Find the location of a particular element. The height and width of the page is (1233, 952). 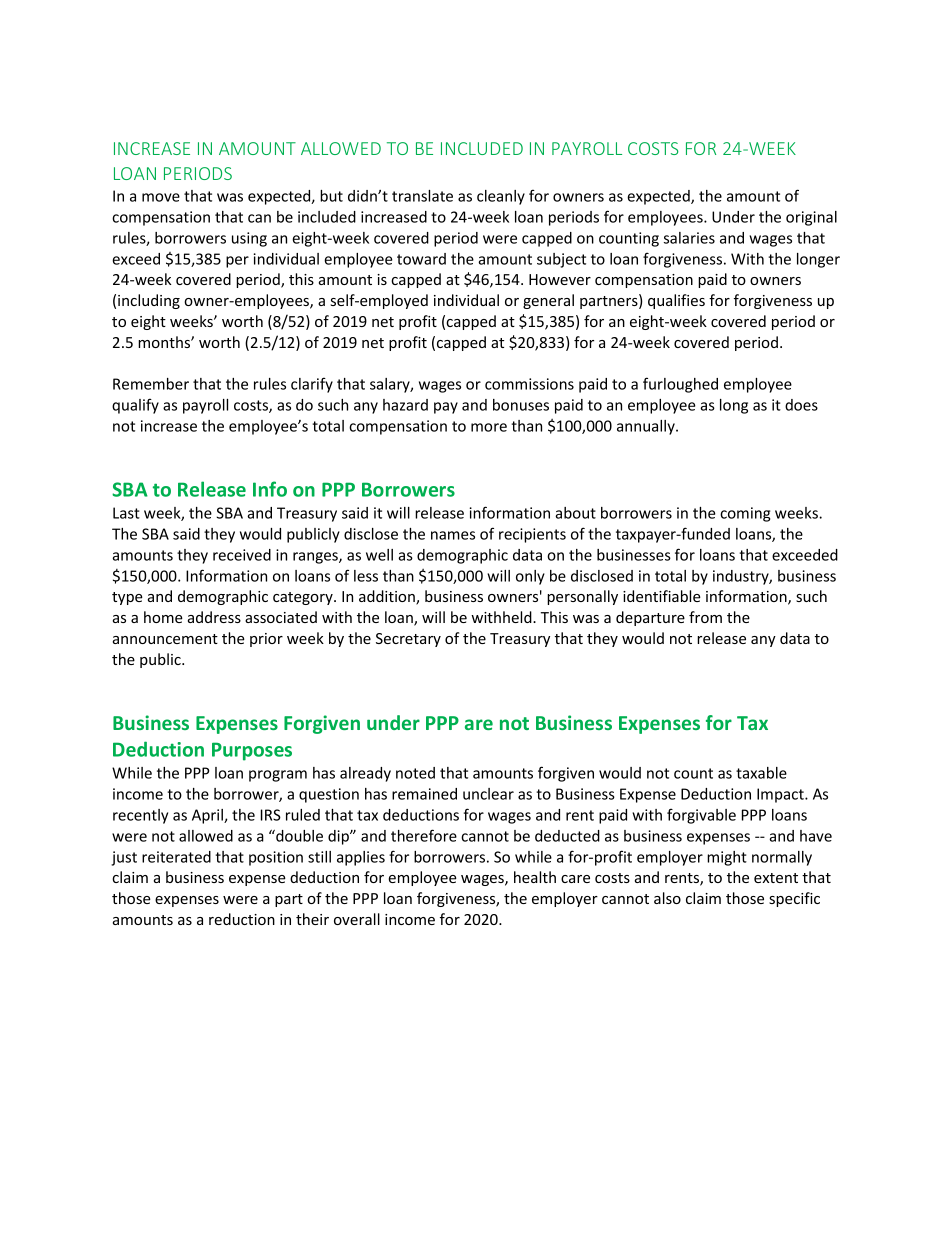

using is located at coordinates (249, 239).
